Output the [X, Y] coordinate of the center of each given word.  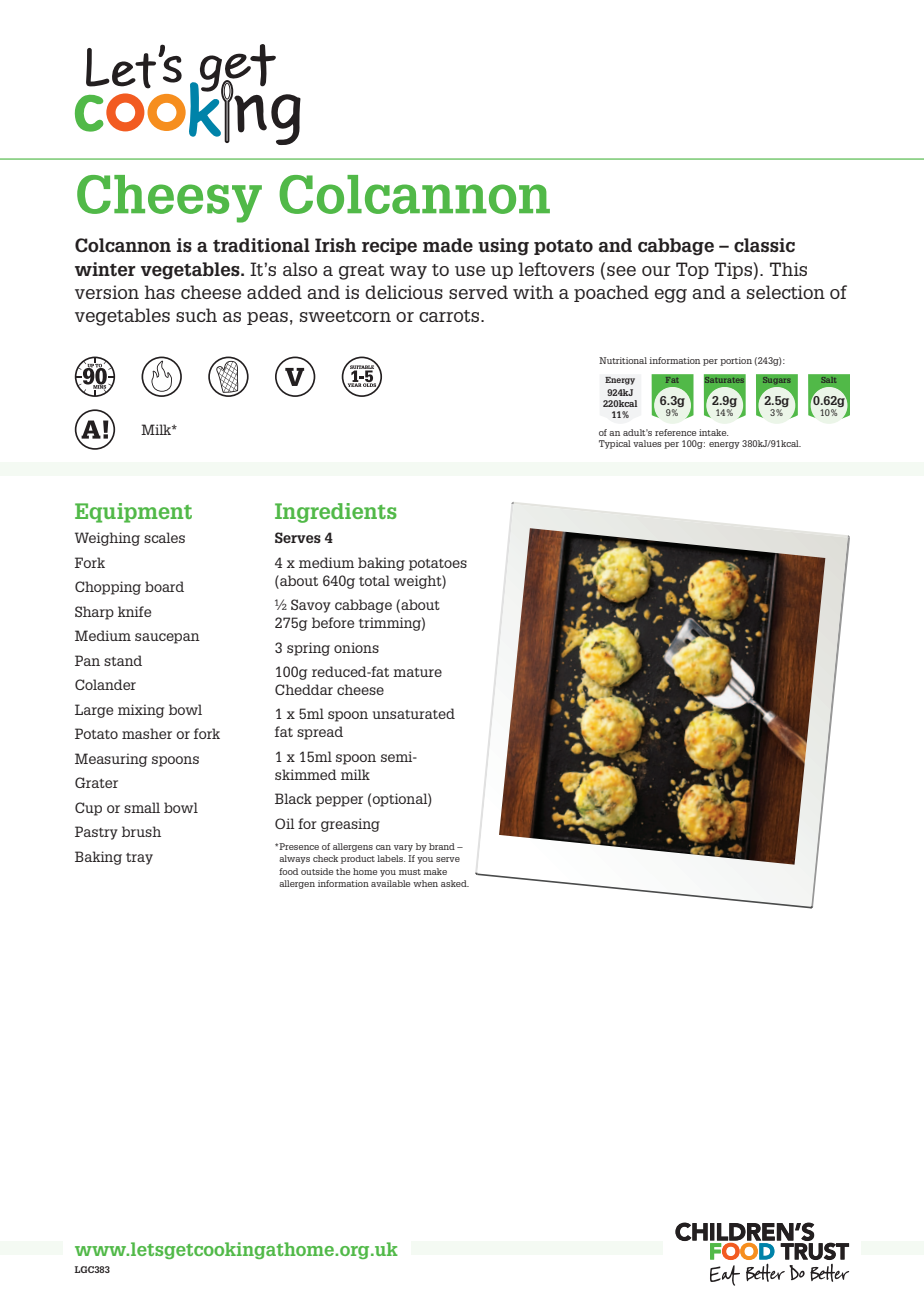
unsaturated [413, 713]
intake [713, 432]
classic [764, 245]
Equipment [133, 513]
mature [417, 672]
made [448, 245]
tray [139, 859]
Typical [615, 444]
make [435, 871]
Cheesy [169, 199]
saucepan [167, 638]
